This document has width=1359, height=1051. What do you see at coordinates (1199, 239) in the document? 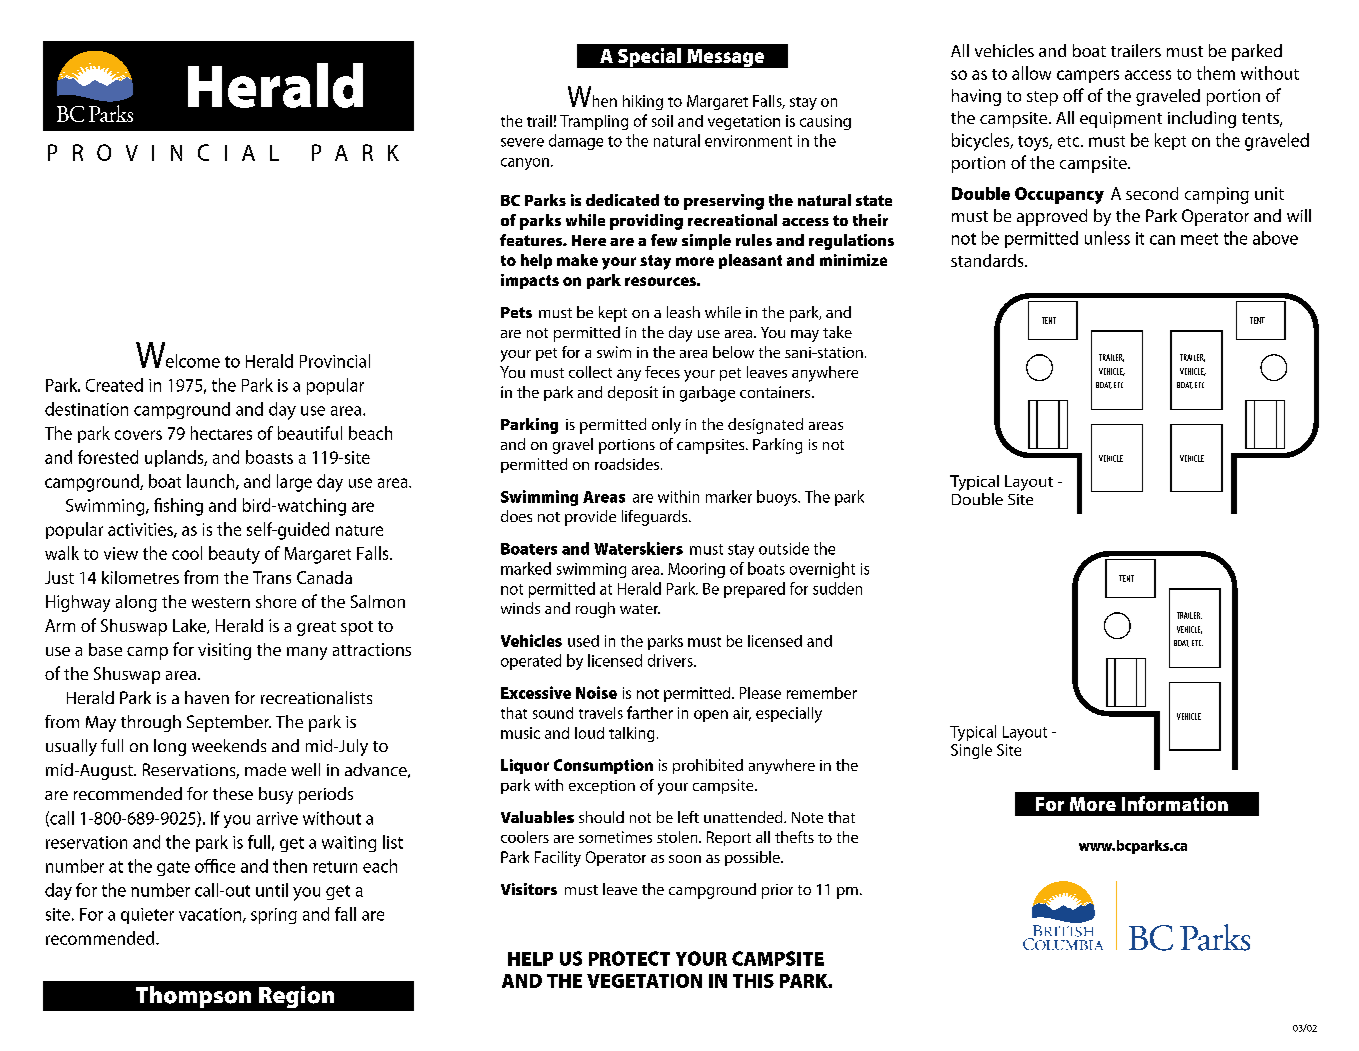
I see `meet` at bounding box center [1199, 239].
